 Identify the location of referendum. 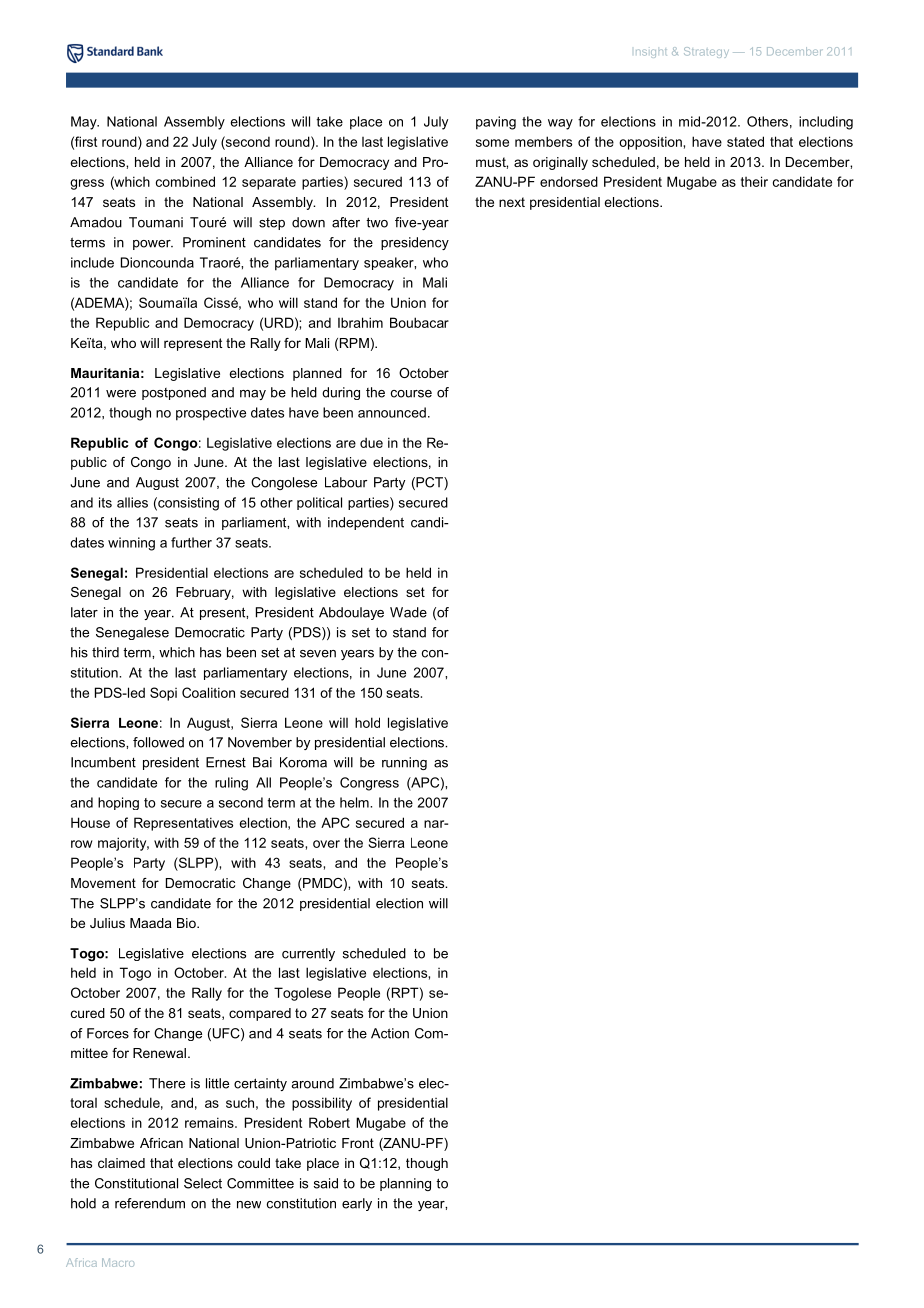
(150, 1203).
